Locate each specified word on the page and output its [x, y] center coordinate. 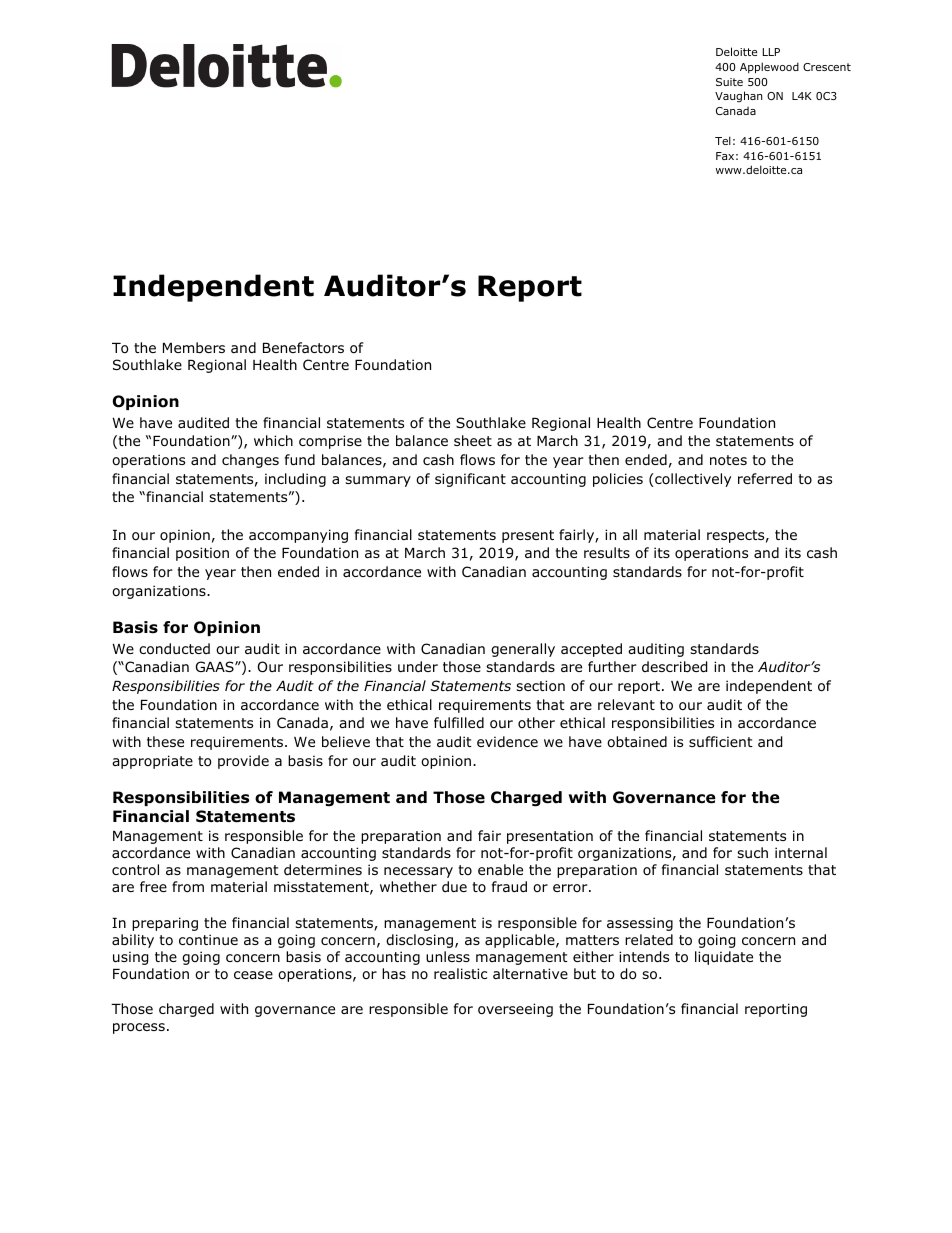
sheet [473, 440]
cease [253, 975]
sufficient [721, 741]
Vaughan [739, 97]
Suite [729, 82]
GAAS [216, 666]
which [273, 440]
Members [194, 347]
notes [728, 460]
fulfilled [459, 722]
